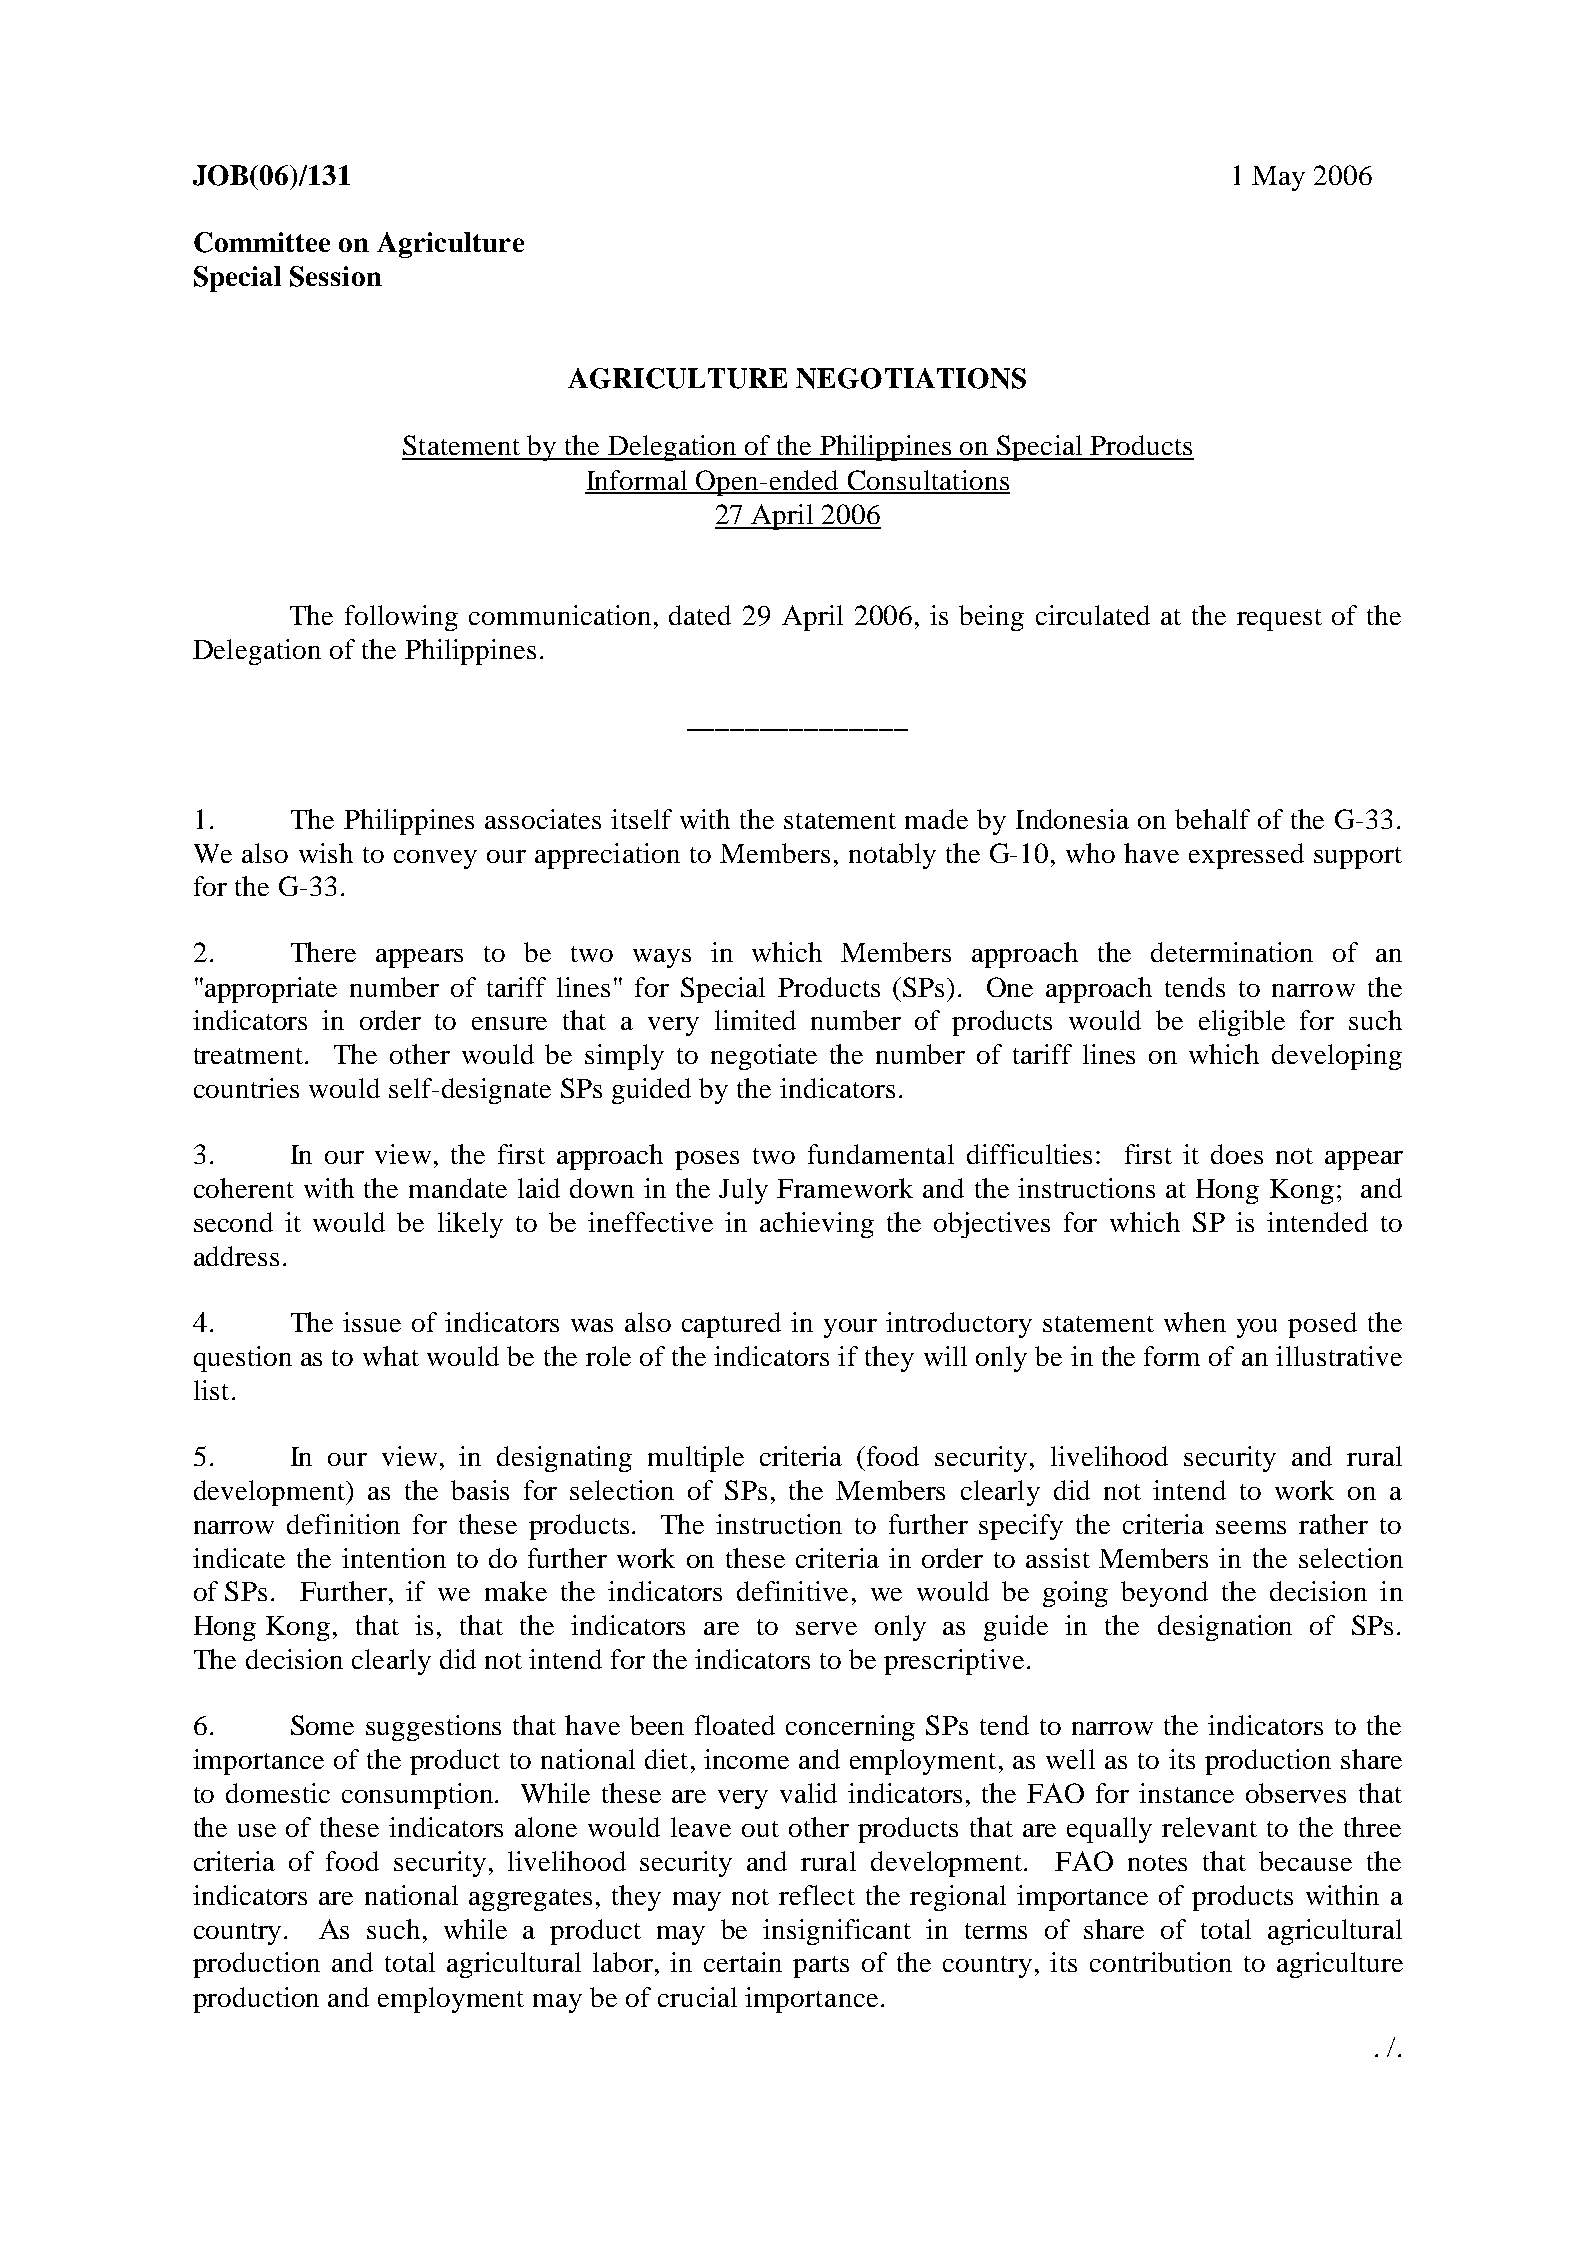  What do you see at coordinates (1251, 1527) in the screenshot?
I see `seems` at bounding box center [1251, 1527].
